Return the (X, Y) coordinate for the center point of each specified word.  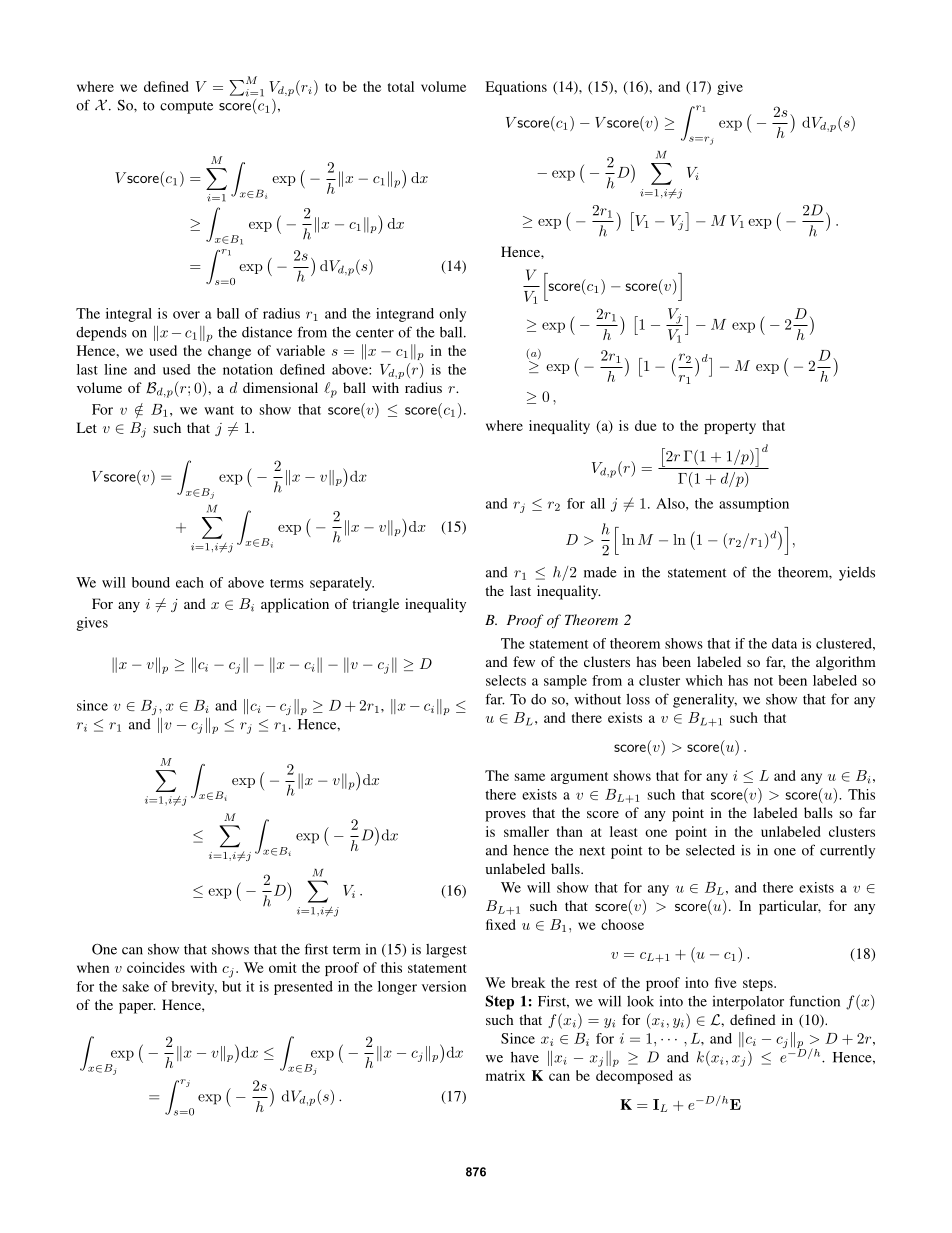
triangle (375, 605)
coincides (156, 967)
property (730, 428)
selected (710, 850)
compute (186, 107)
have (525, 1057)
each (190, 582)
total (401, 86)
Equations (516, 88)
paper (137, 1008)
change (229, 352)
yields (857, 573)
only (452, 315)
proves (505, 816)
